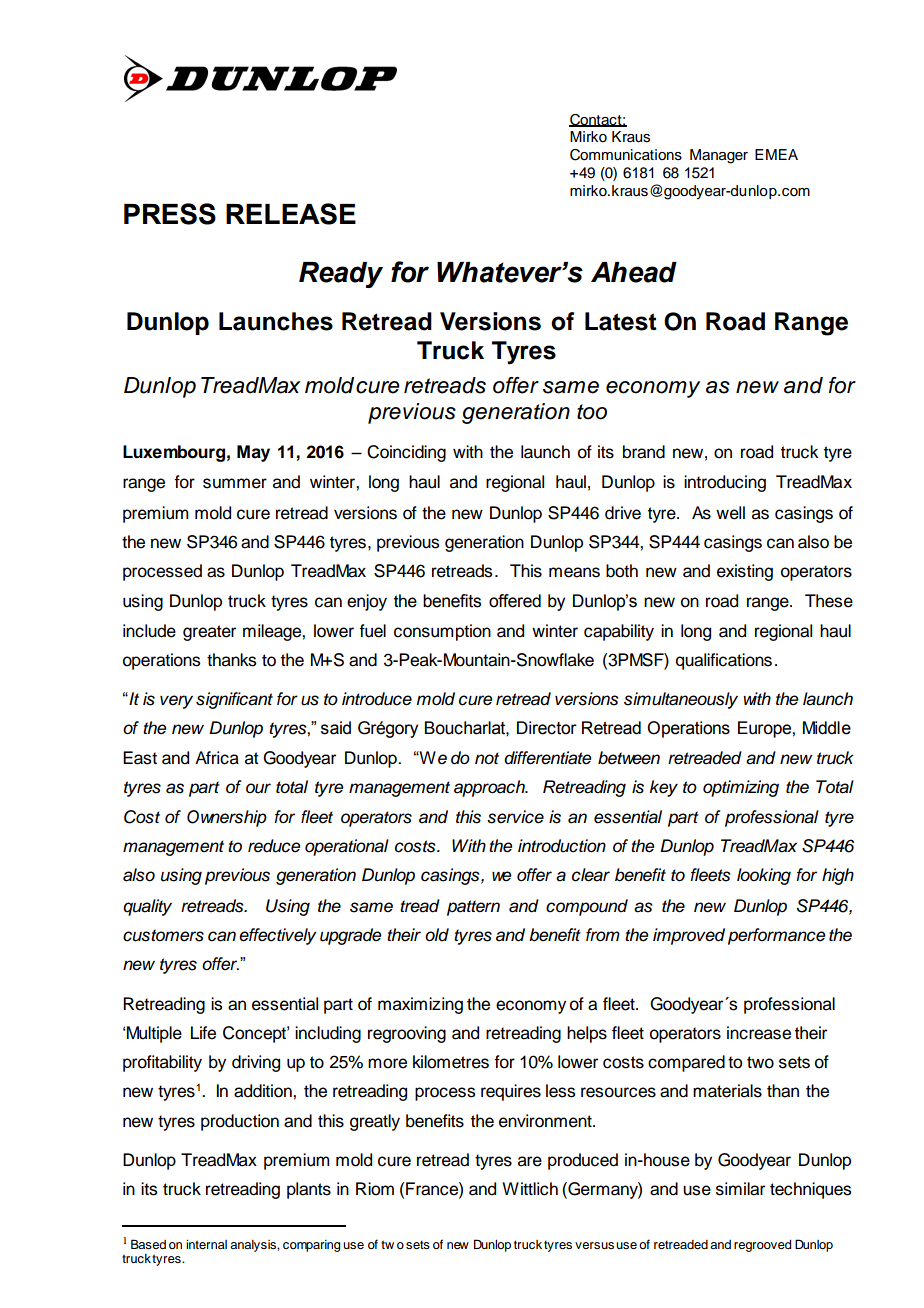 The width and height of the document is (924, 1308). What do you see at coordinates (740, 1189) in the document?
I see `similar` at bounding box center [740, 1189].
